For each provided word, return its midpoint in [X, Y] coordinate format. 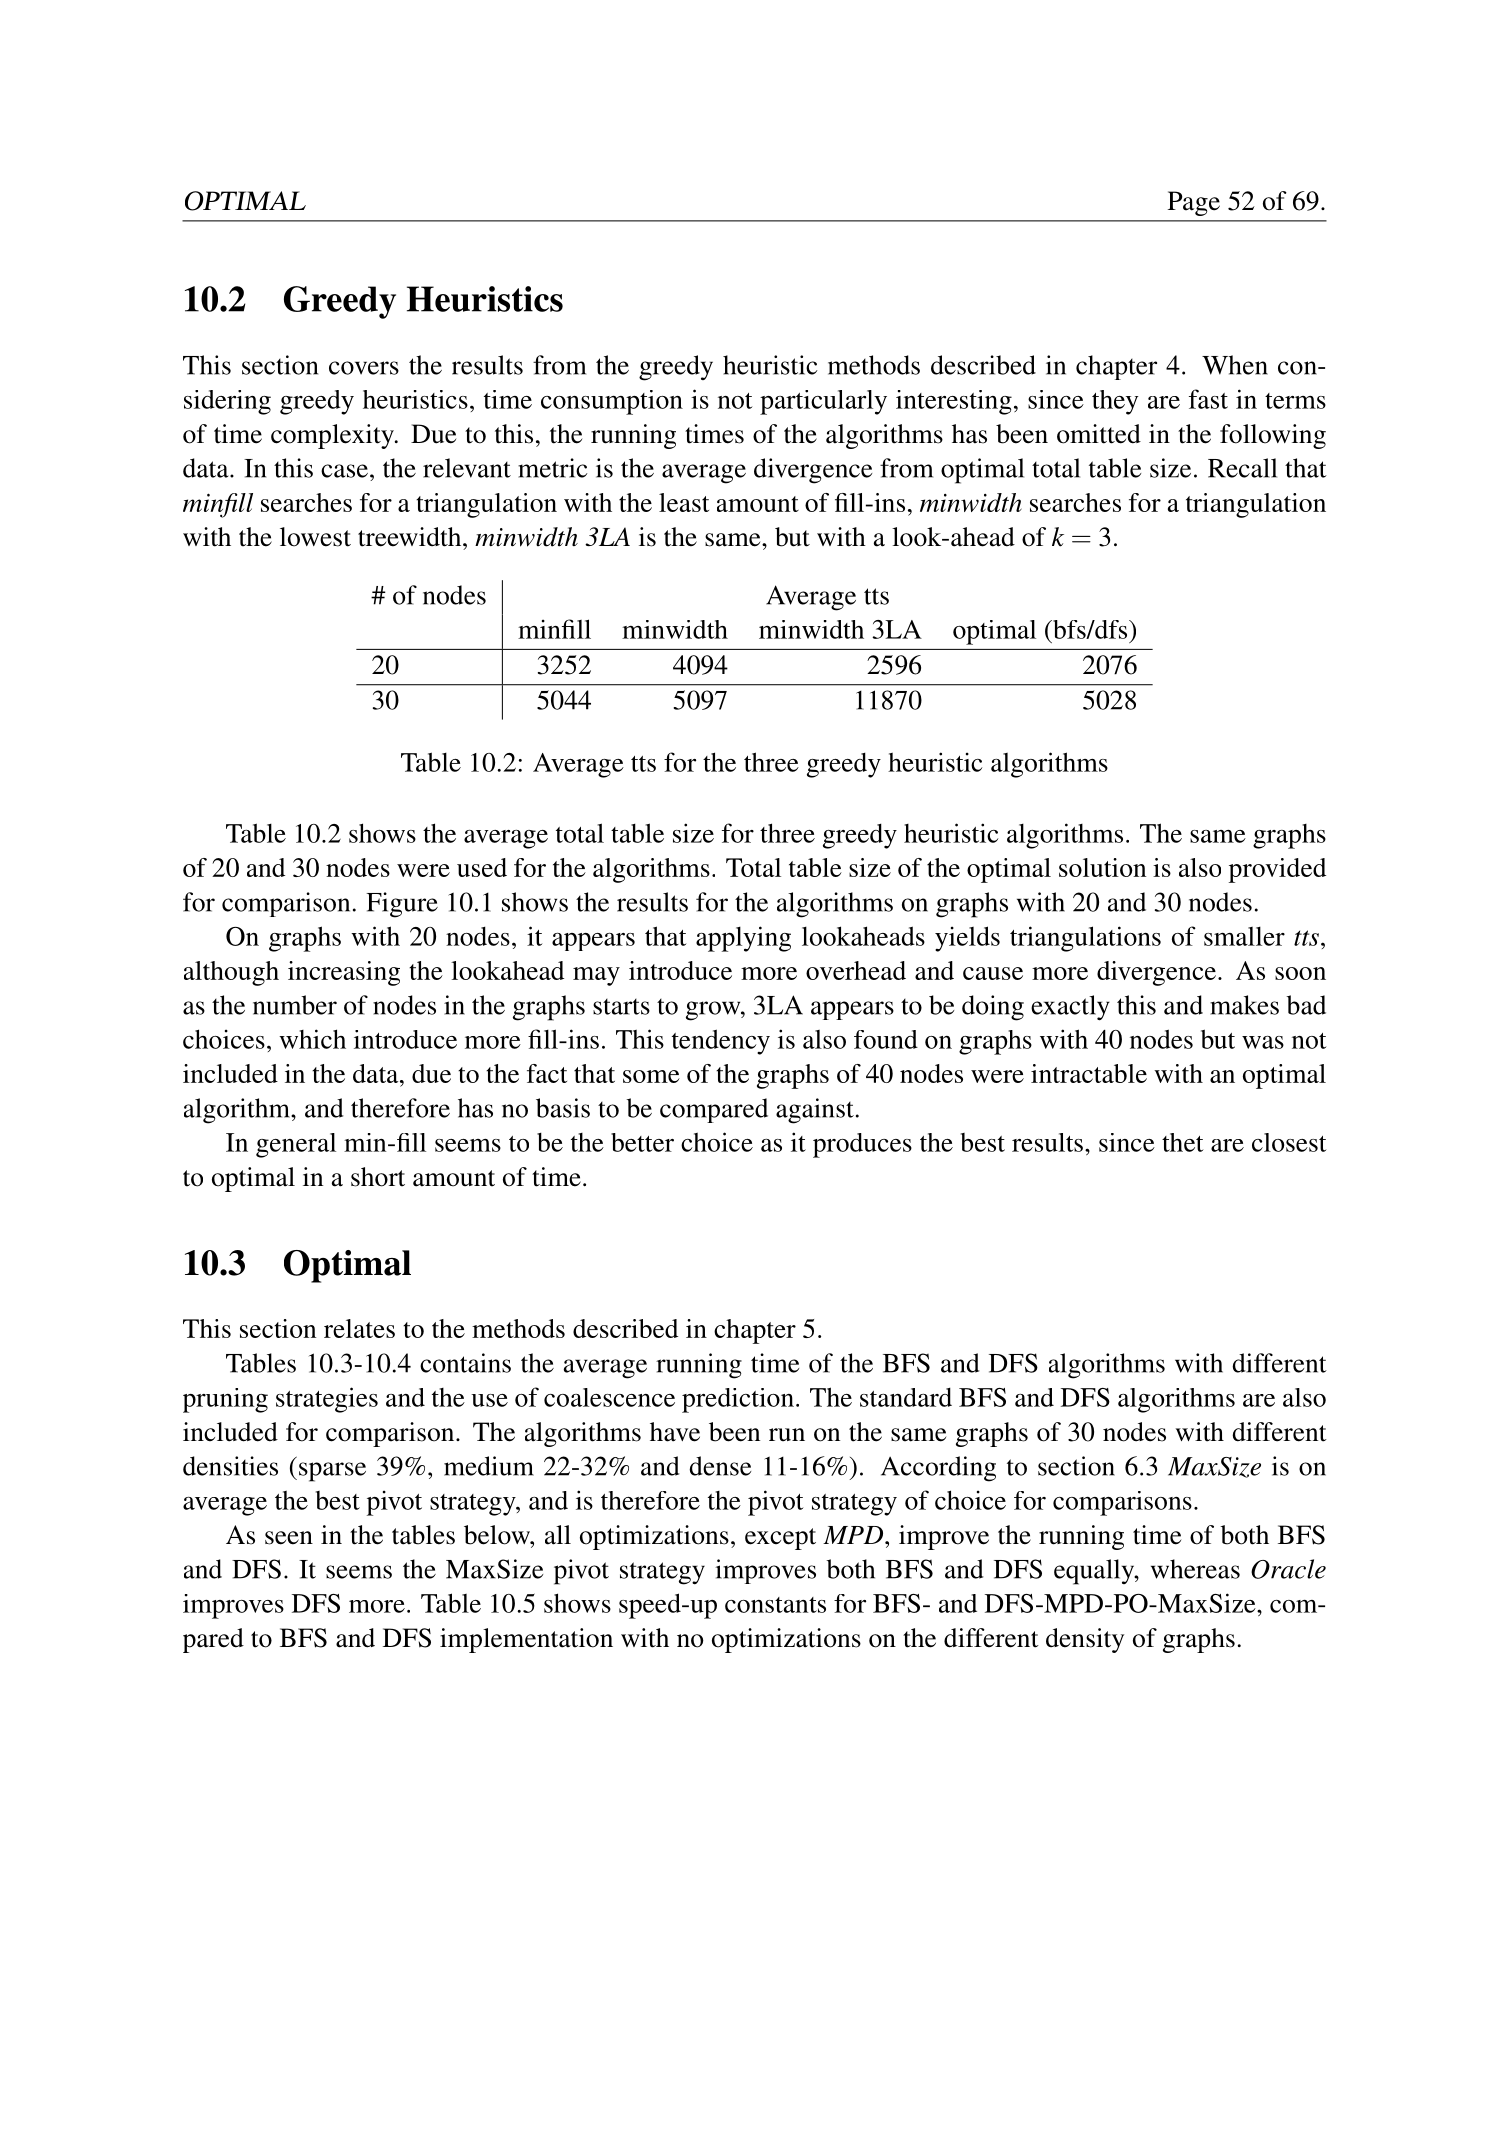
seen [289, 1538]
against [815, 1111]
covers [364, 368]
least [684, 502]
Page [1194, 203]
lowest [315, 537]
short [378, 1177]
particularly [823, 402]
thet [1183, 1142]
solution [1102, 867]
